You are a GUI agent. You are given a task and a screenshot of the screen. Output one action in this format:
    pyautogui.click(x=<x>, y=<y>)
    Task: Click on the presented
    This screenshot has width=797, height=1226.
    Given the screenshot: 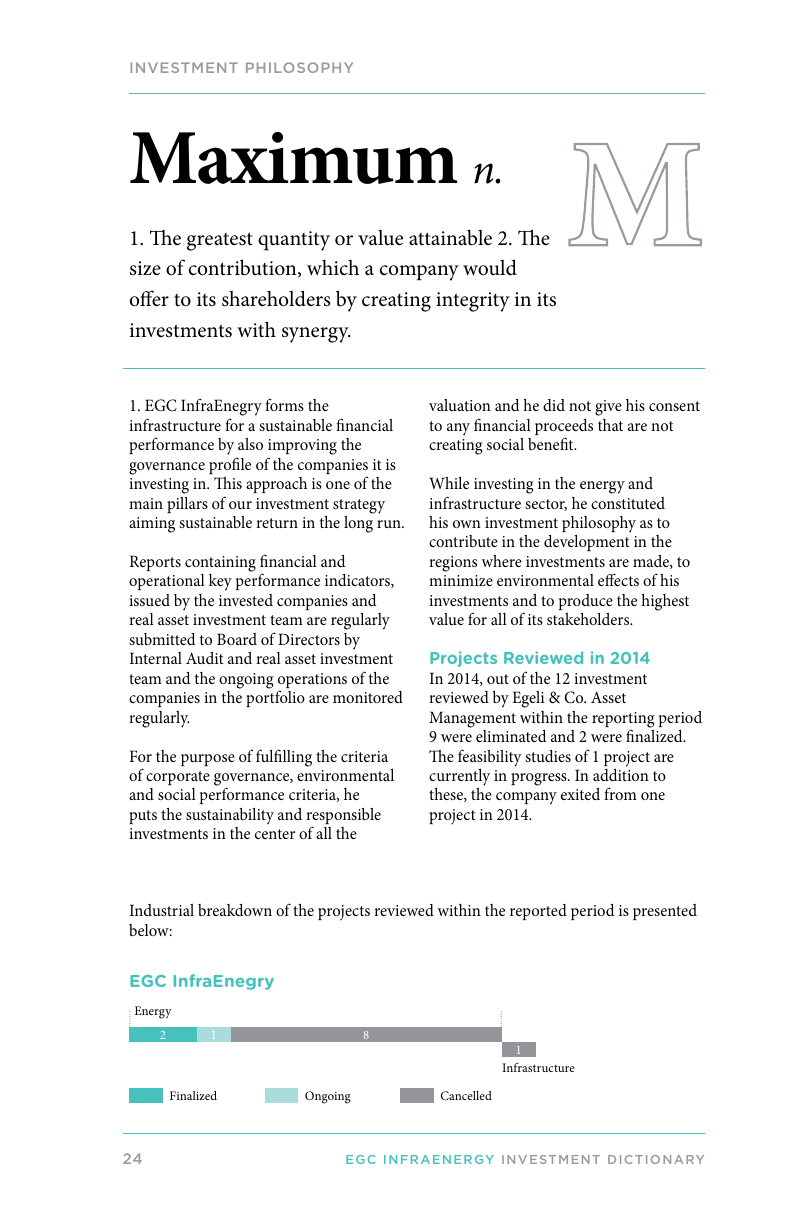 What is the action you would take?
    pyautogui.click(x=665, y=912)
